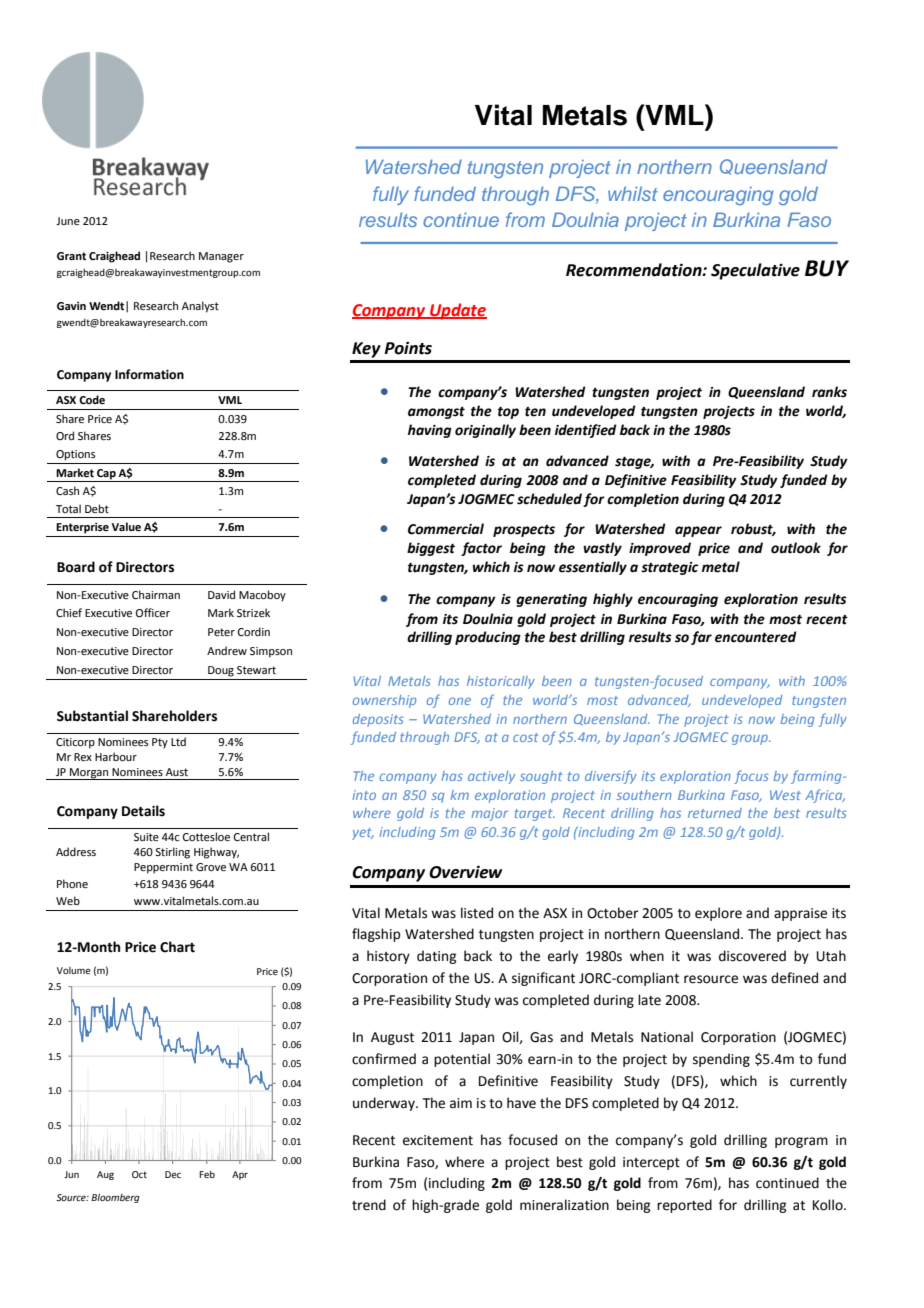 This page has width=924, height=1308. What do you see at coordinates (684, 1206) in the page?
I see `reported` at bounding box center [684, 1206].
